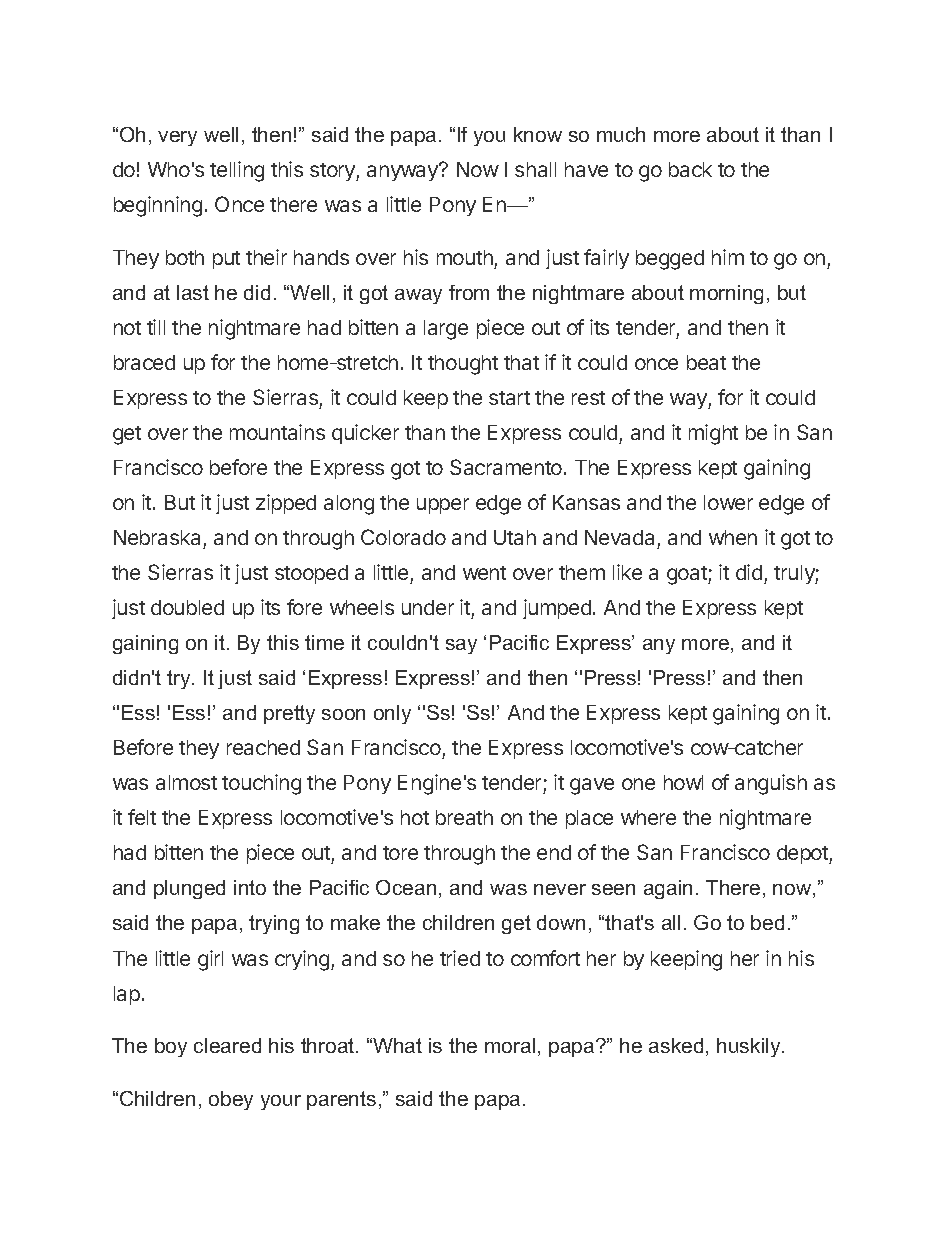  I want to click on breath, so click(464, 817).
